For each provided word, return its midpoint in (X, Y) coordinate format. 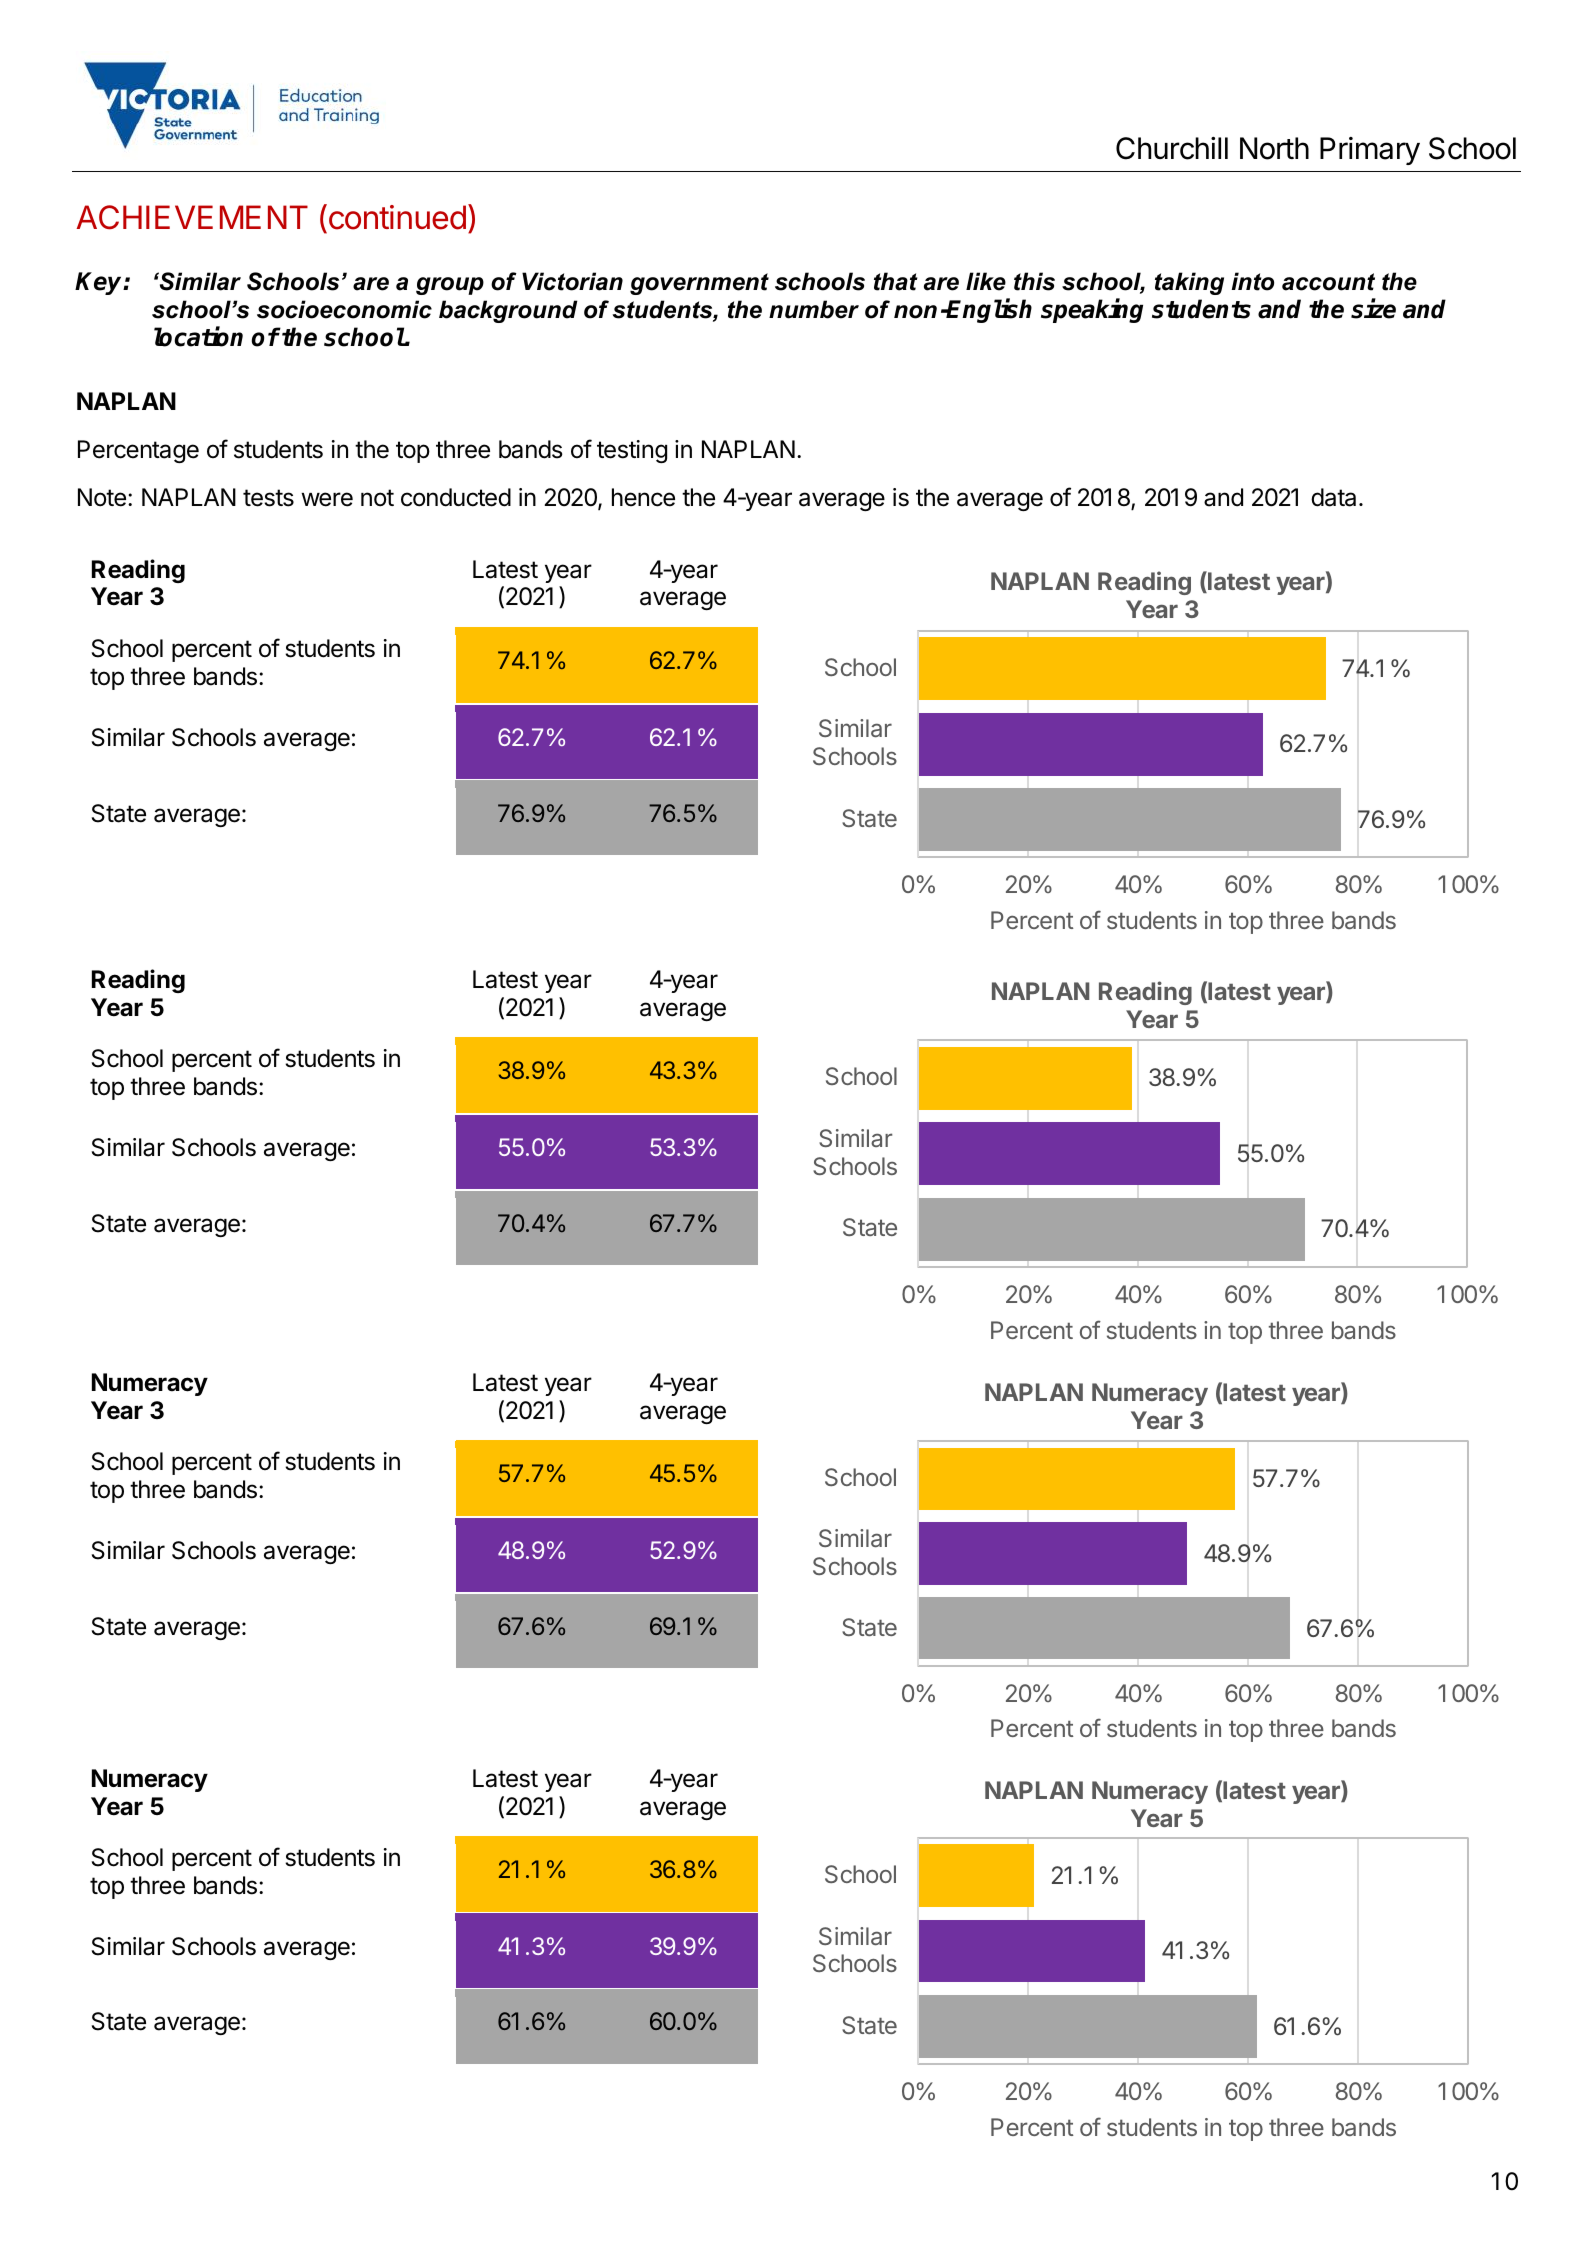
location (198, 336)
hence (643, 497)
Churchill (1172, 148)
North (1274, 148)
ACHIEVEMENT (192, 217)
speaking (1092, 310)
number (814, 309)
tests (268, 498)
